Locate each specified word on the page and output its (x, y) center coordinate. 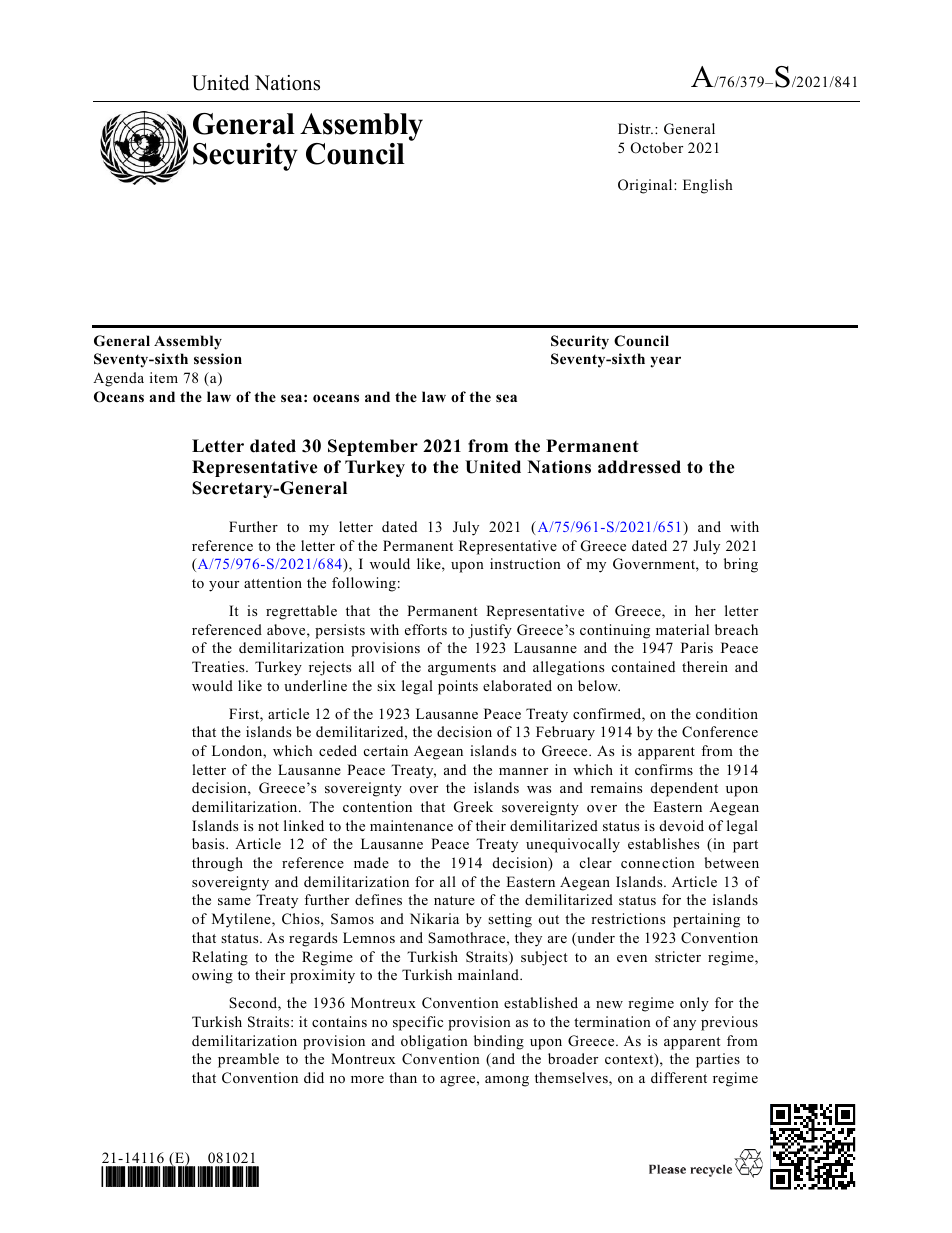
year (665, 362)
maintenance (411, 825)
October (657, 148)
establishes (663, 843)
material (682, 629)
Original (646, 186)
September (373, 447)
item (164, 377)
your (224, 586)
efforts (426, 629)
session (218, 358)
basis (209, 843)
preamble (248, 1060)
